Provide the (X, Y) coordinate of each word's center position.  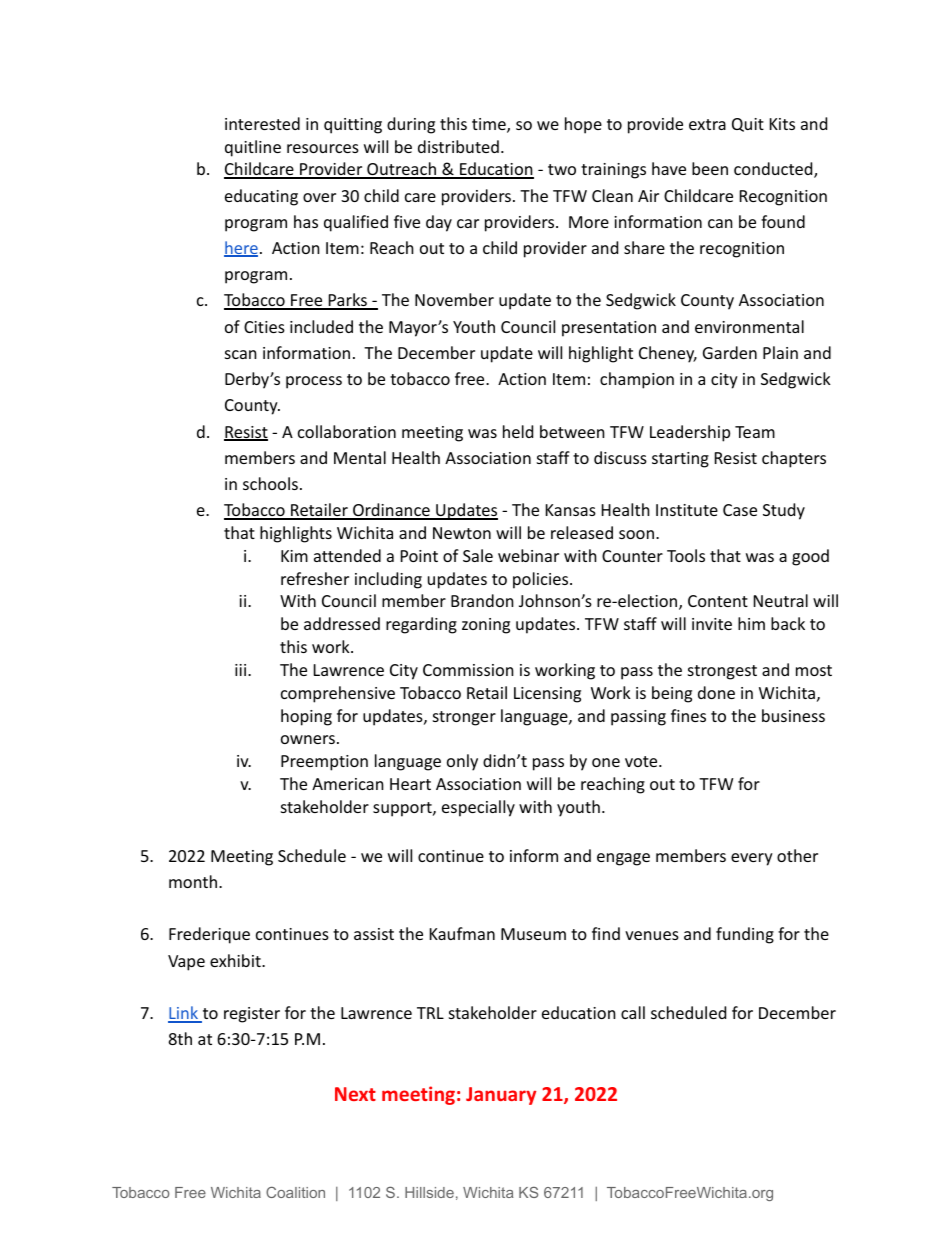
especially (478, 808)
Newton (462, 533)
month (194, 881)
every (752, 859)
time (490, 125)
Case (740, 510)
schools (270, 483)
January (501, 1096)
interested (262, 123)
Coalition (295, 1192)
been (710, 168)
